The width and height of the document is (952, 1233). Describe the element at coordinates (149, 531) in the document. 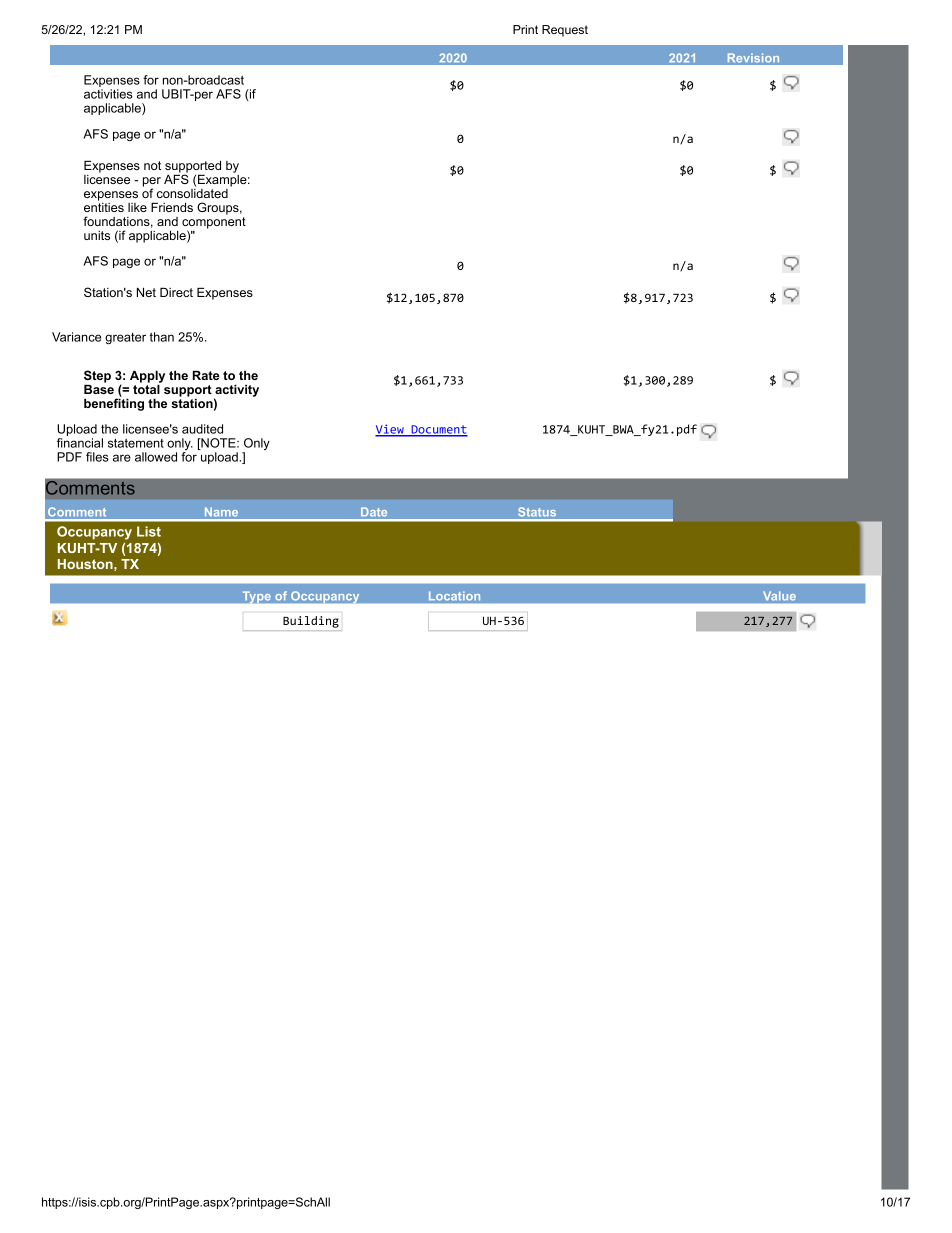

I see `List` at that location.
